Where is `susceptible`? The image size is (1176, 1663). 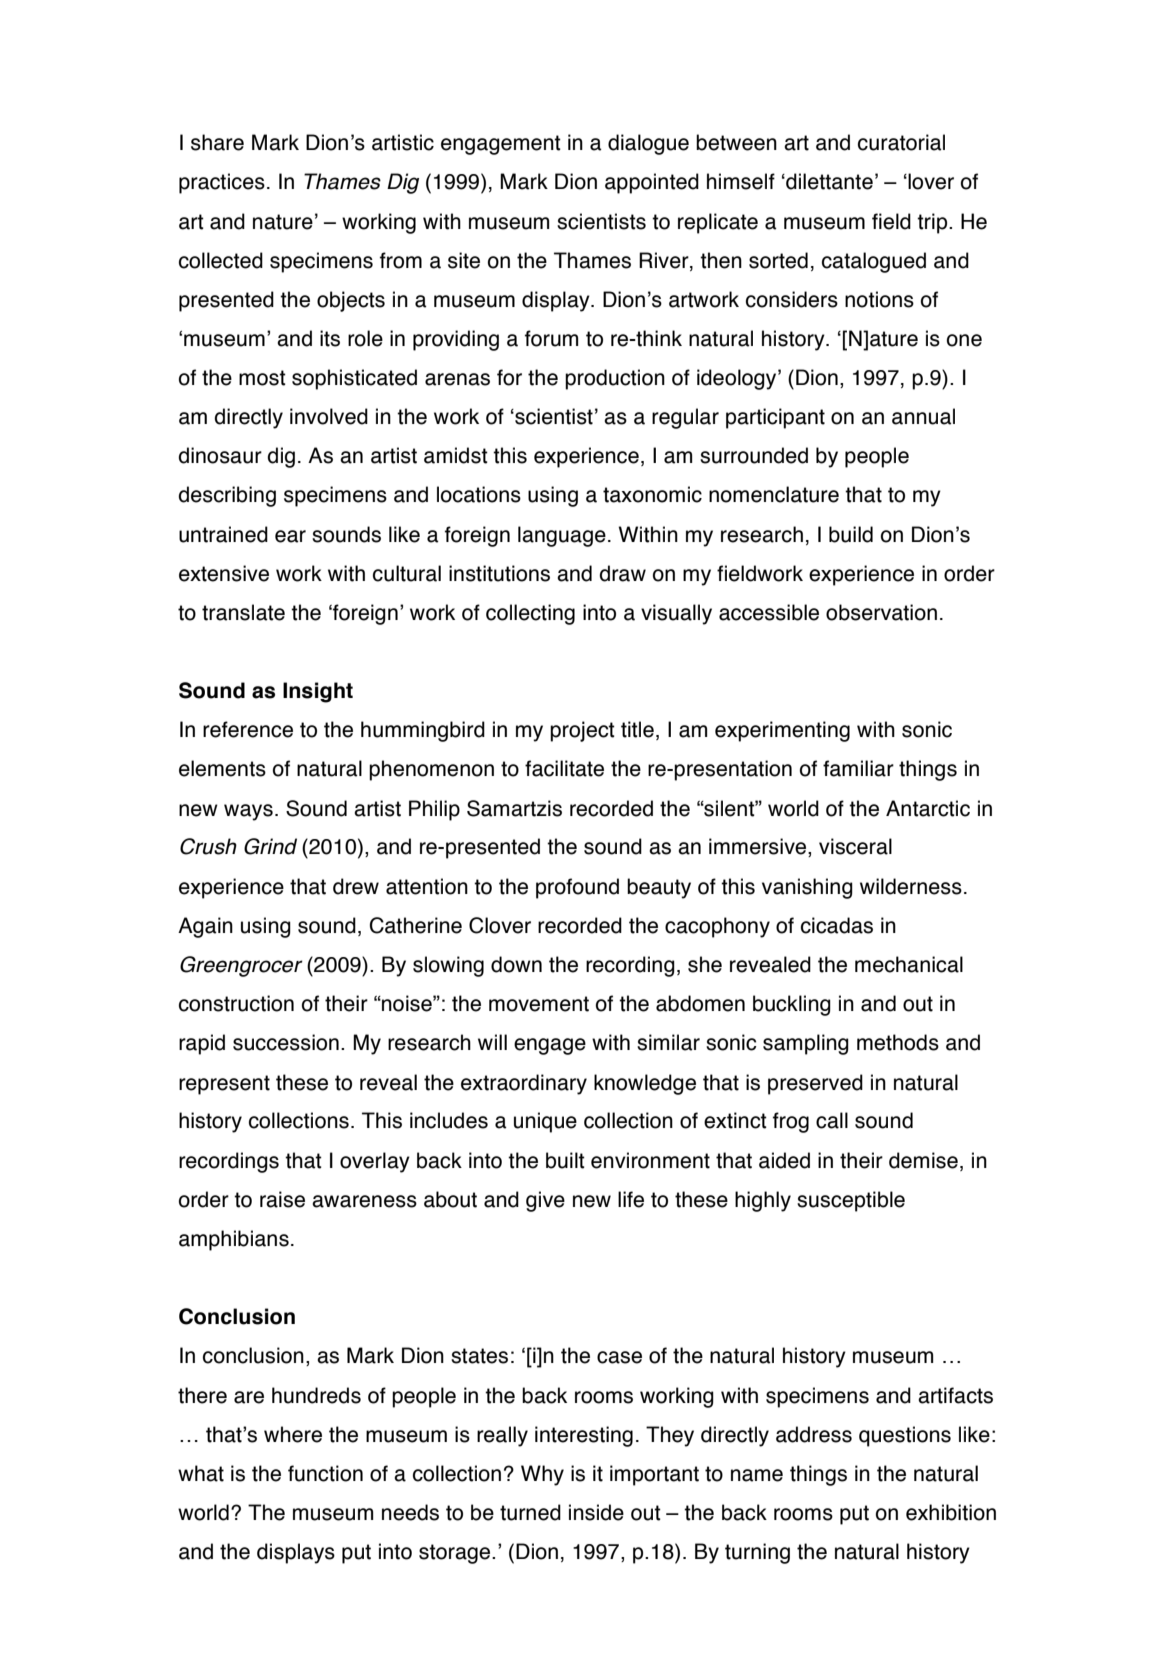 susceptible is located at coordinates (851, 1201).
